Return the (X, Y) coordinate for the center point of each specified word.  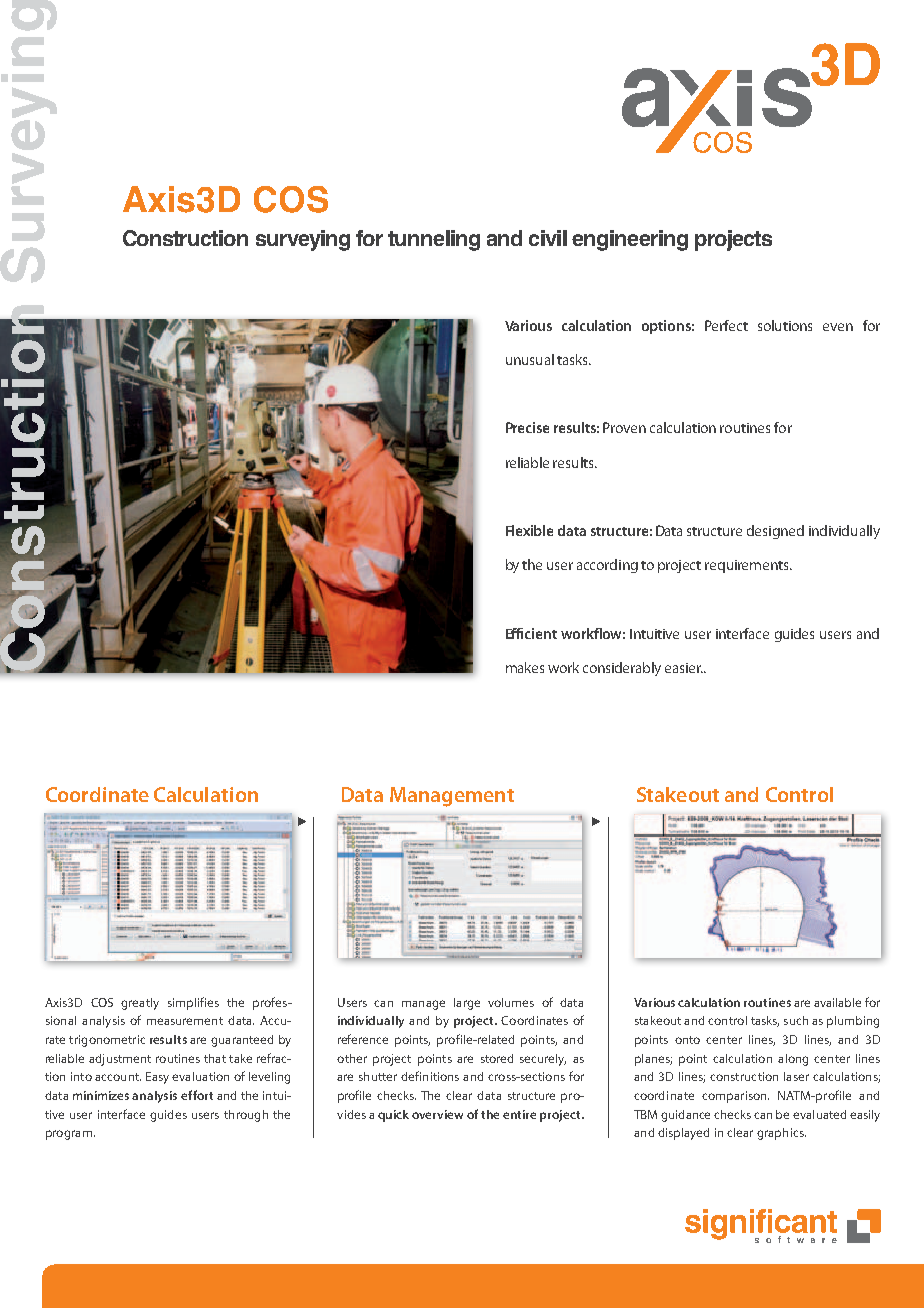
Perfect (726, 325)
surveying (303, 240)
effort (197, 1095)
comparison (735, 1097)
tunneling (434, 240)
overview (437, 1114)
